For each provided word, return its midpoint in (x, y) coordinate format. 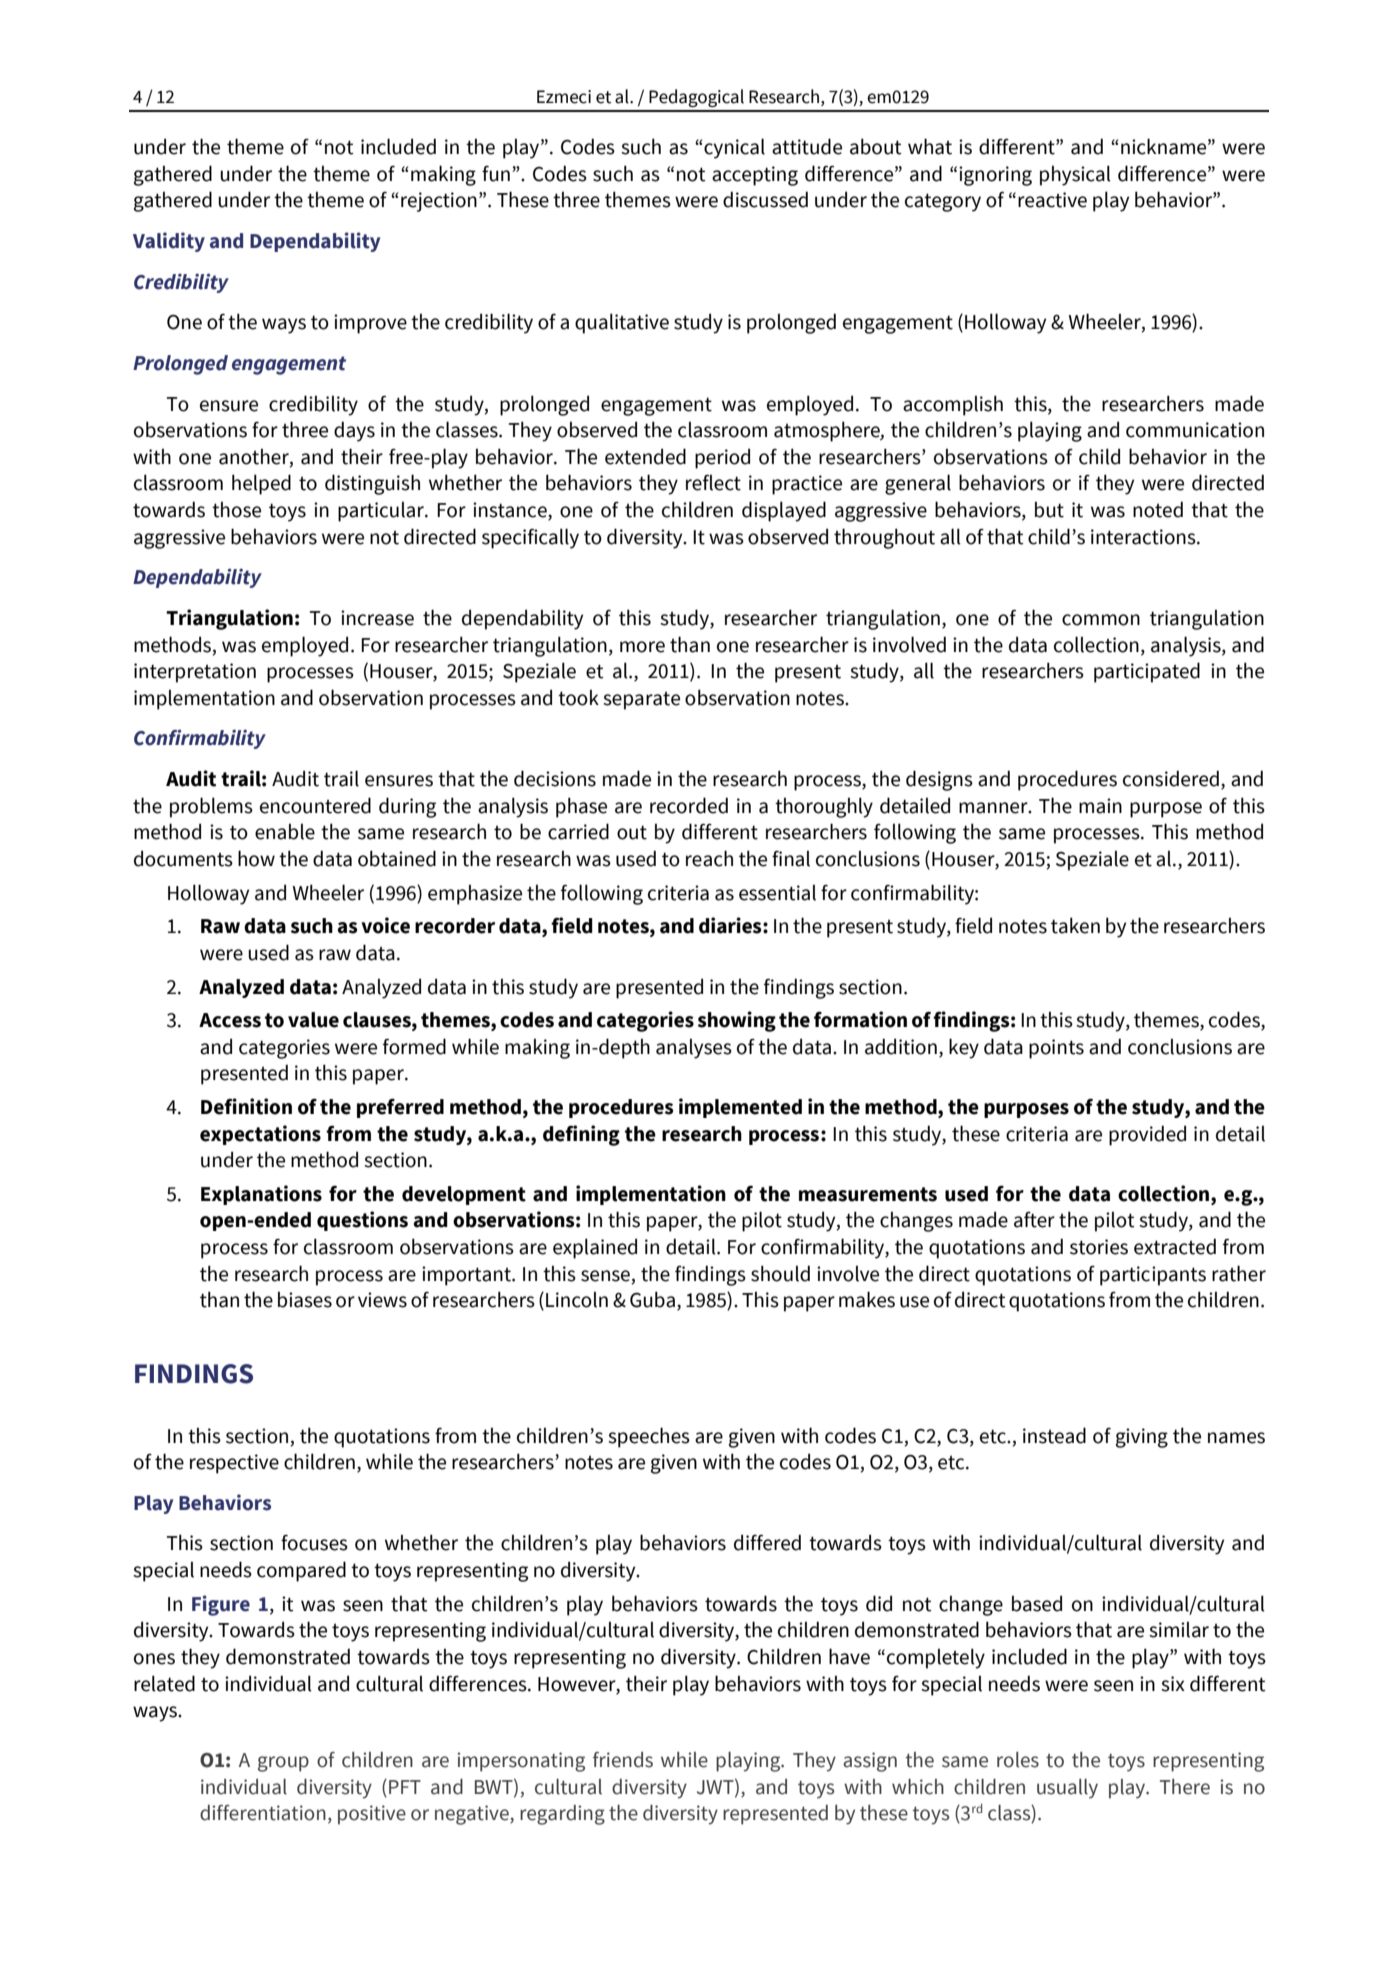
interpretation (195, 673)
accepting (755, 176)
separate (641, 701)
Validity (169, 242)
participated (1147, 672)
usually (1067, 1789)
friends (623, 1760)
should (780, 1273)
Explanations (261, 1195)
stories (1099, 1247)
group (283, 1764)
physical (1075, 175)
